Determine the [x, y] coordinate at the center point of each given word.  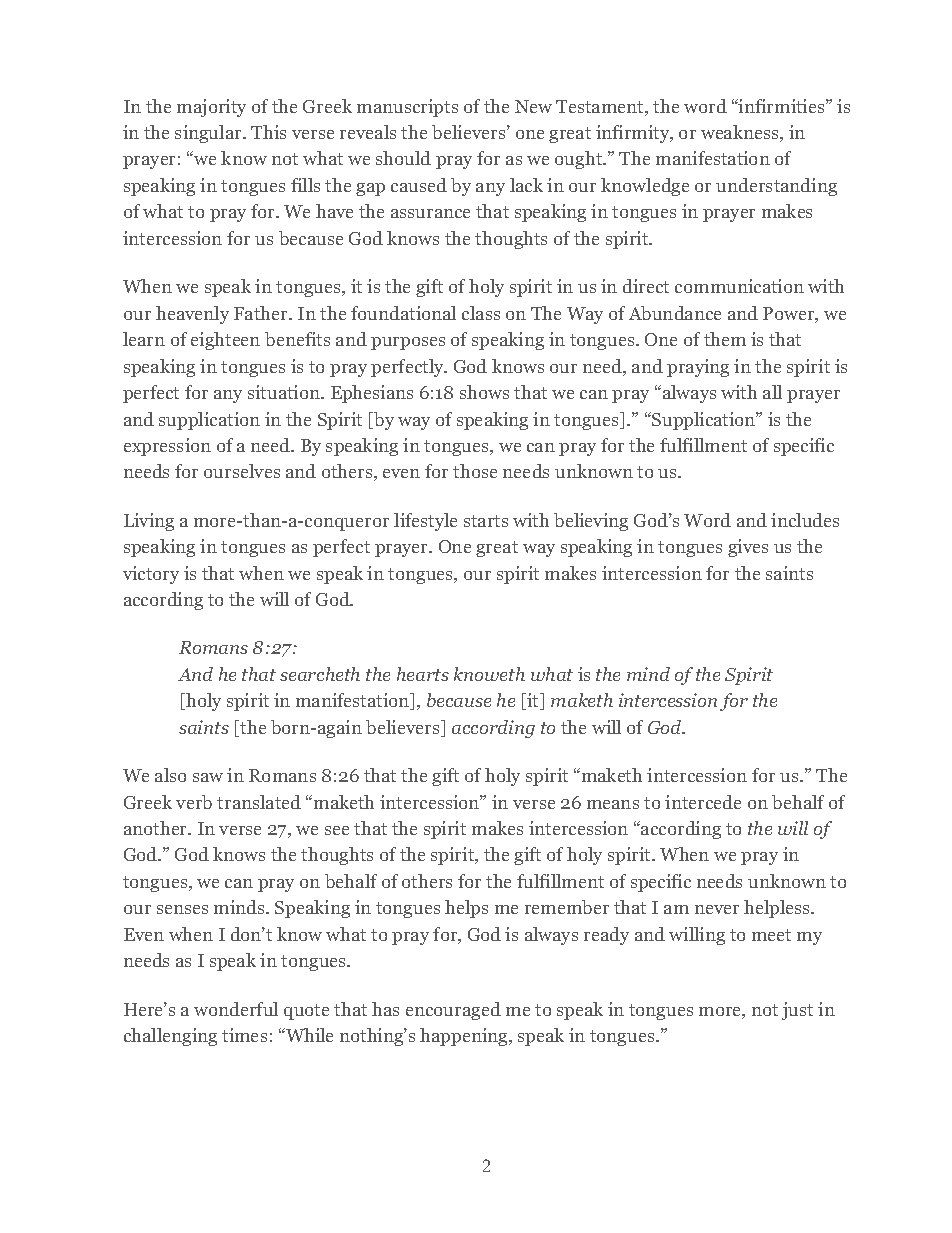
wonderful [236, 1009]
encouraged [453, 1011]
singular [209, 134]
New [533, 106]
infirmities [782, 106]
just [797, 1011]
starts [486, 521]
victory [151, 575]
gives [748, 548]
